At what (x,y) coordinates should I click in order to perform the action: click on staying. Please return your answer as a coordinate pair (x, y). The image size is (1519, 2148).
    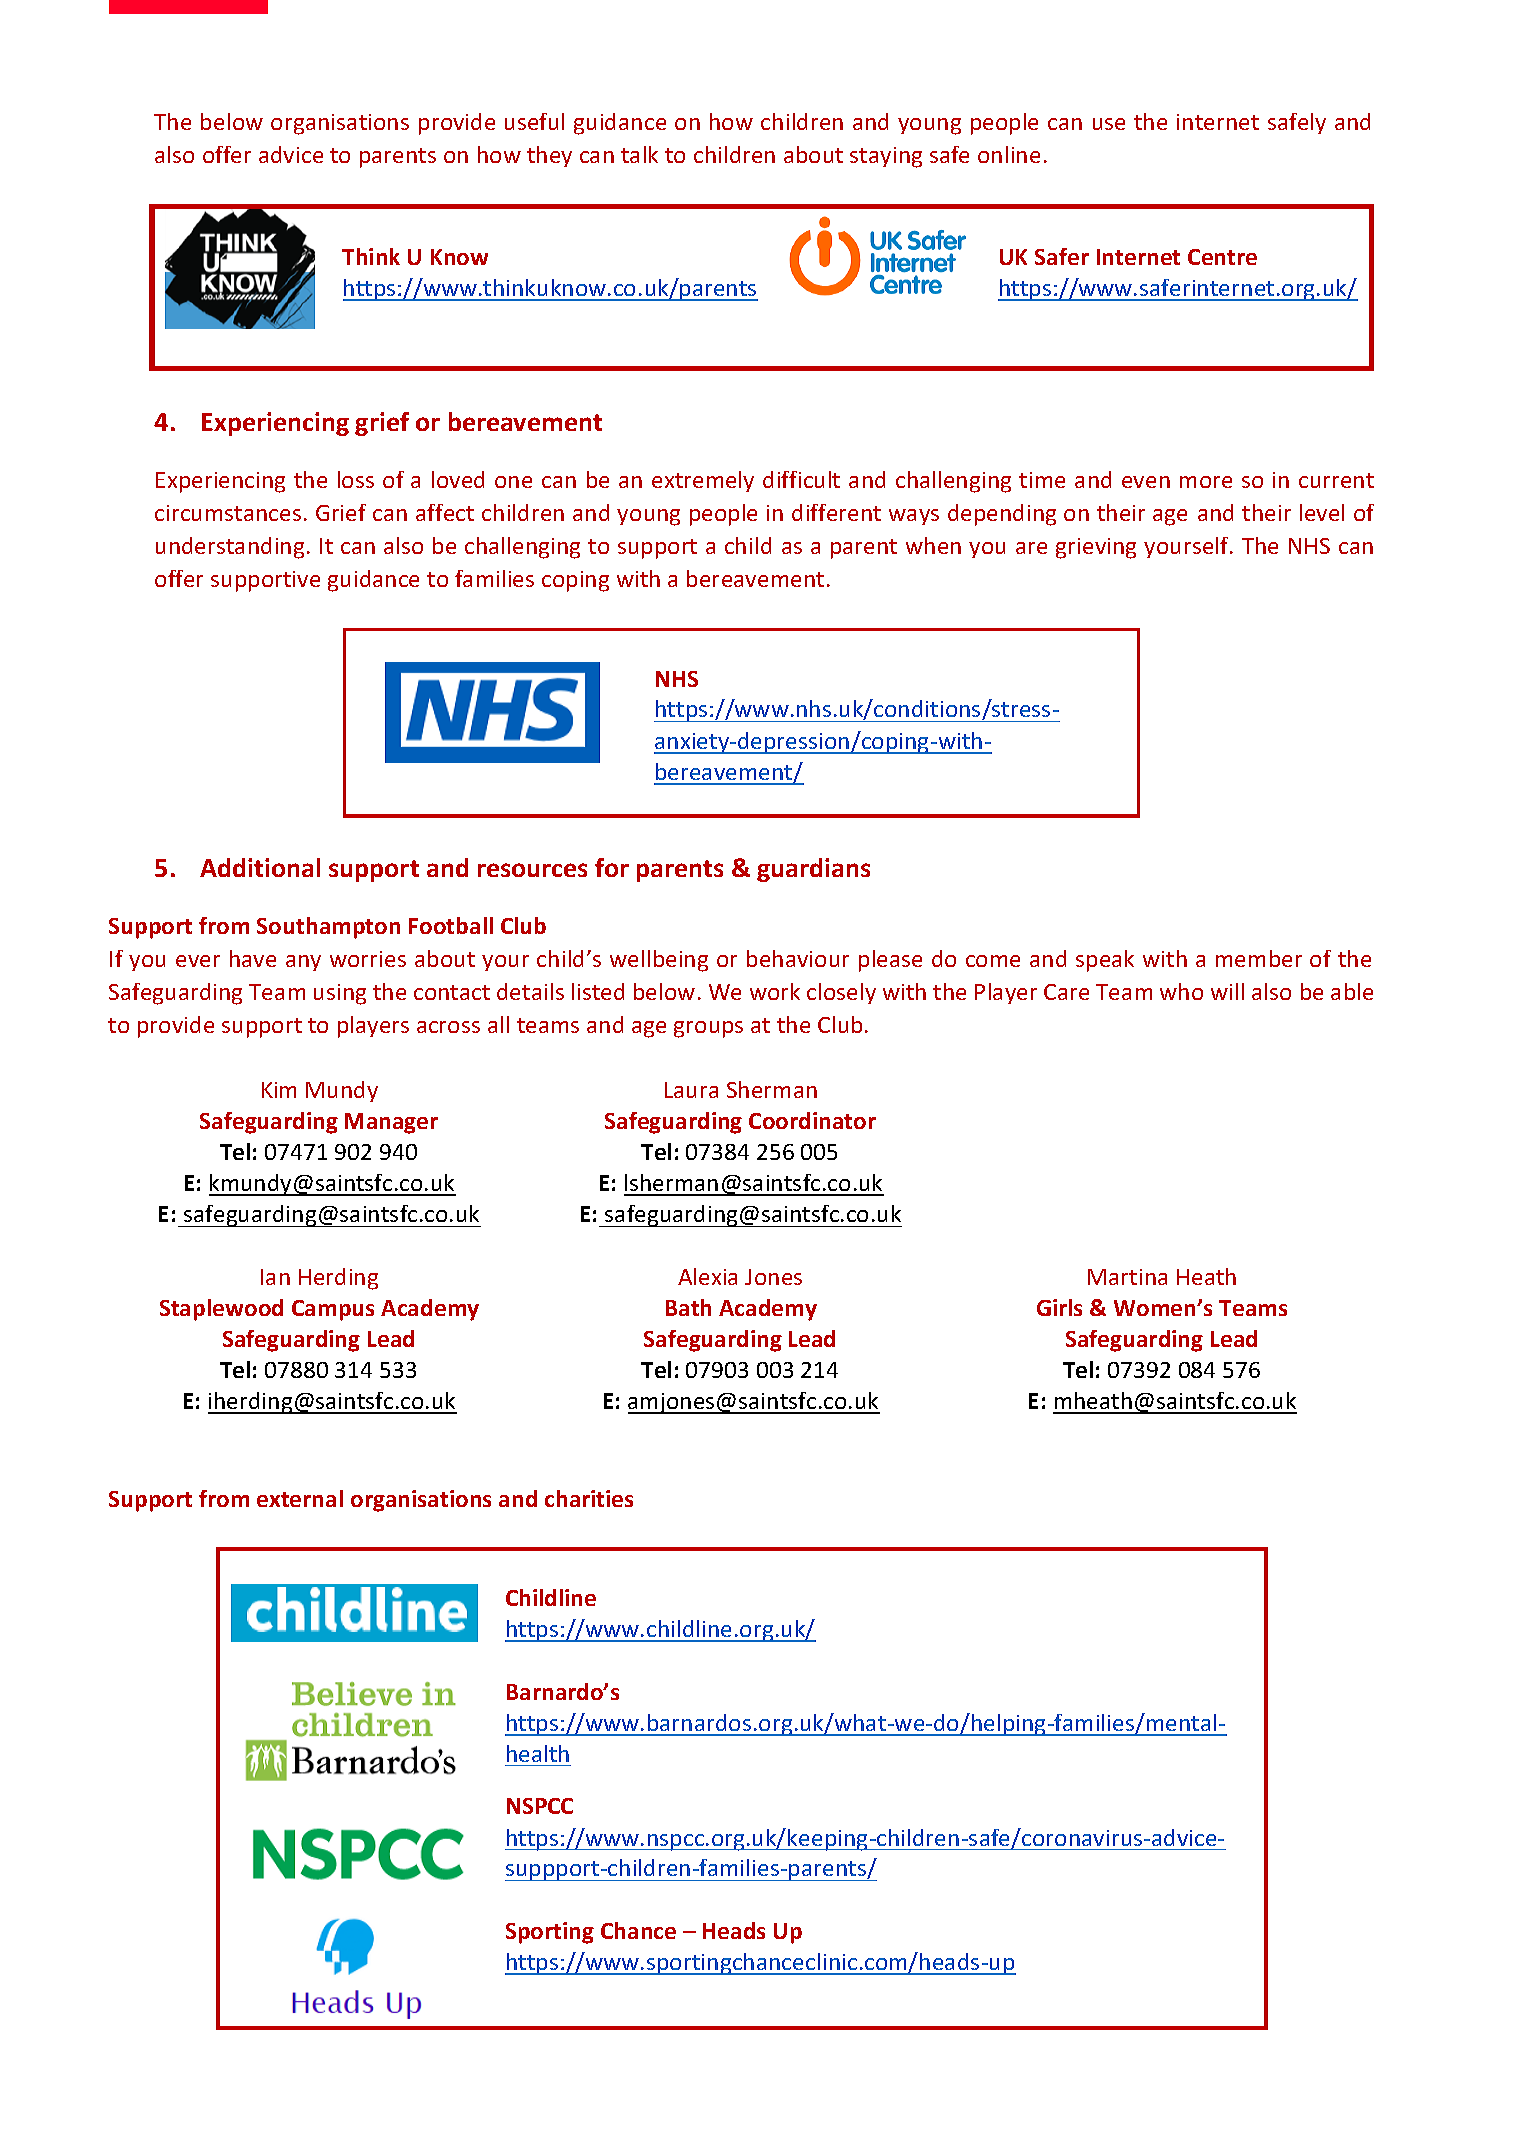
    Looking at the image, I should click on (886, 157).
